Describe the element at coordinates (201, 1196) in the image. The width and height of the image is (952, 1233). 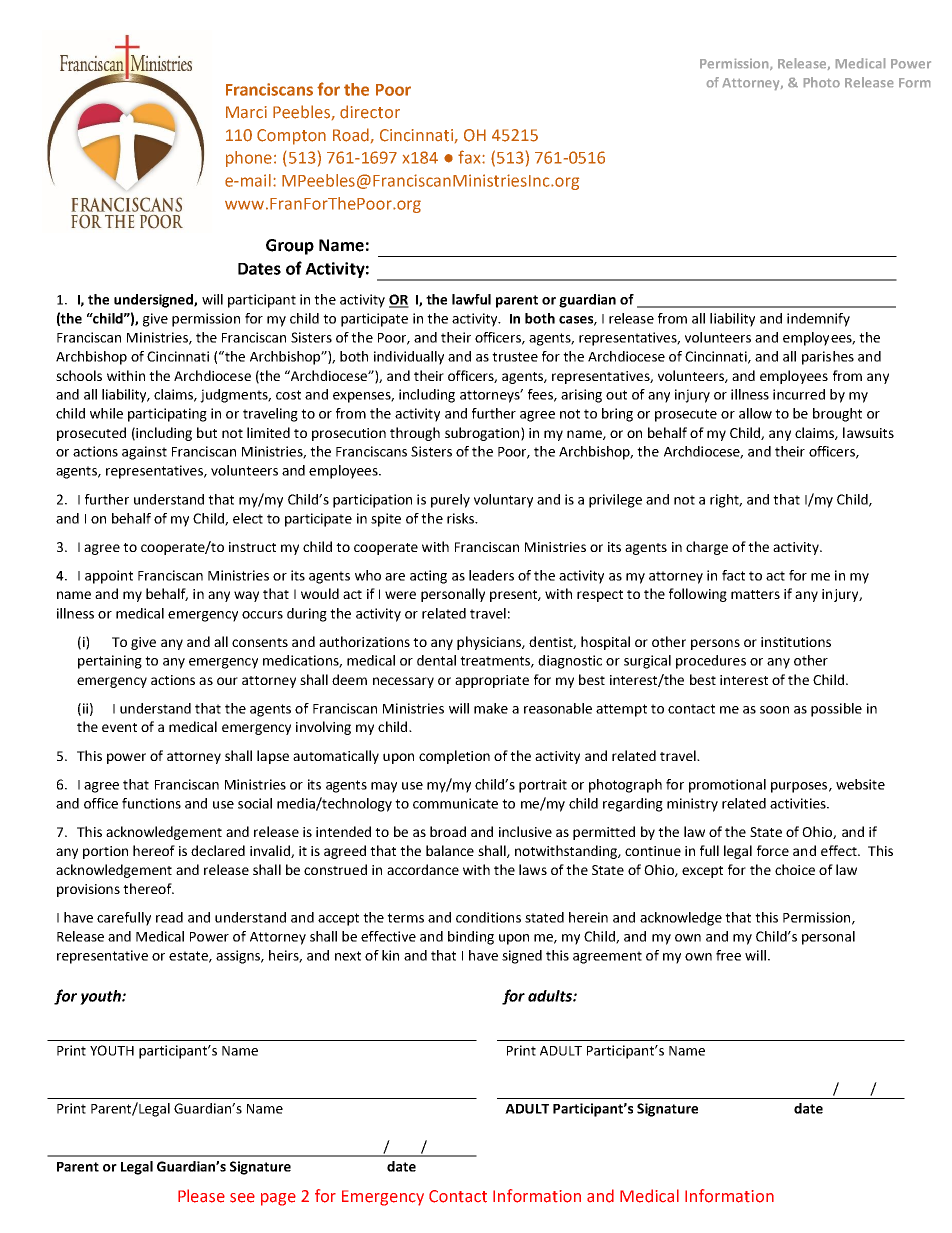
I see `Please` at that location.
